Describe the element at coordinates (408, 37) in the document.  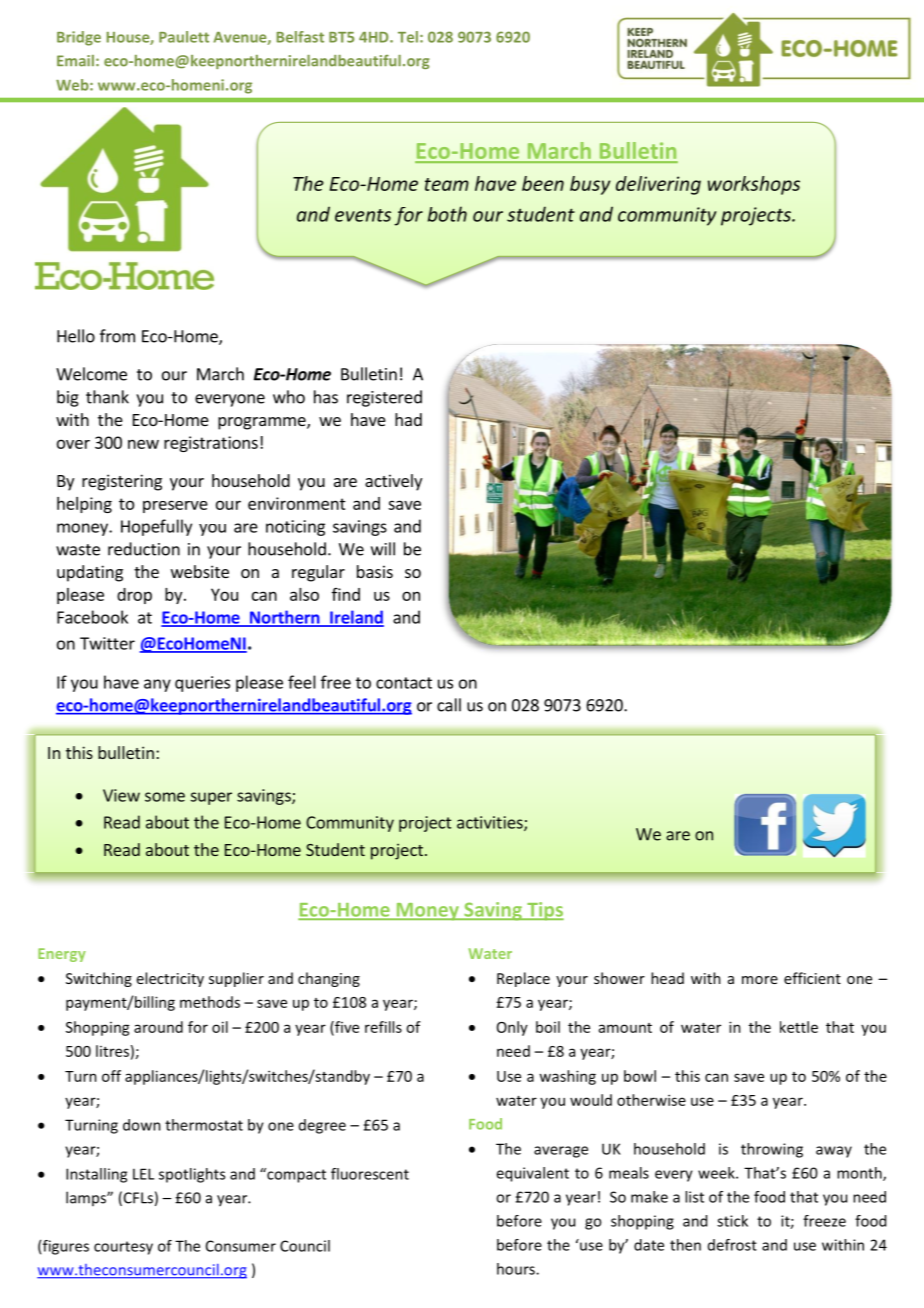
I see `Tel` at that location.
